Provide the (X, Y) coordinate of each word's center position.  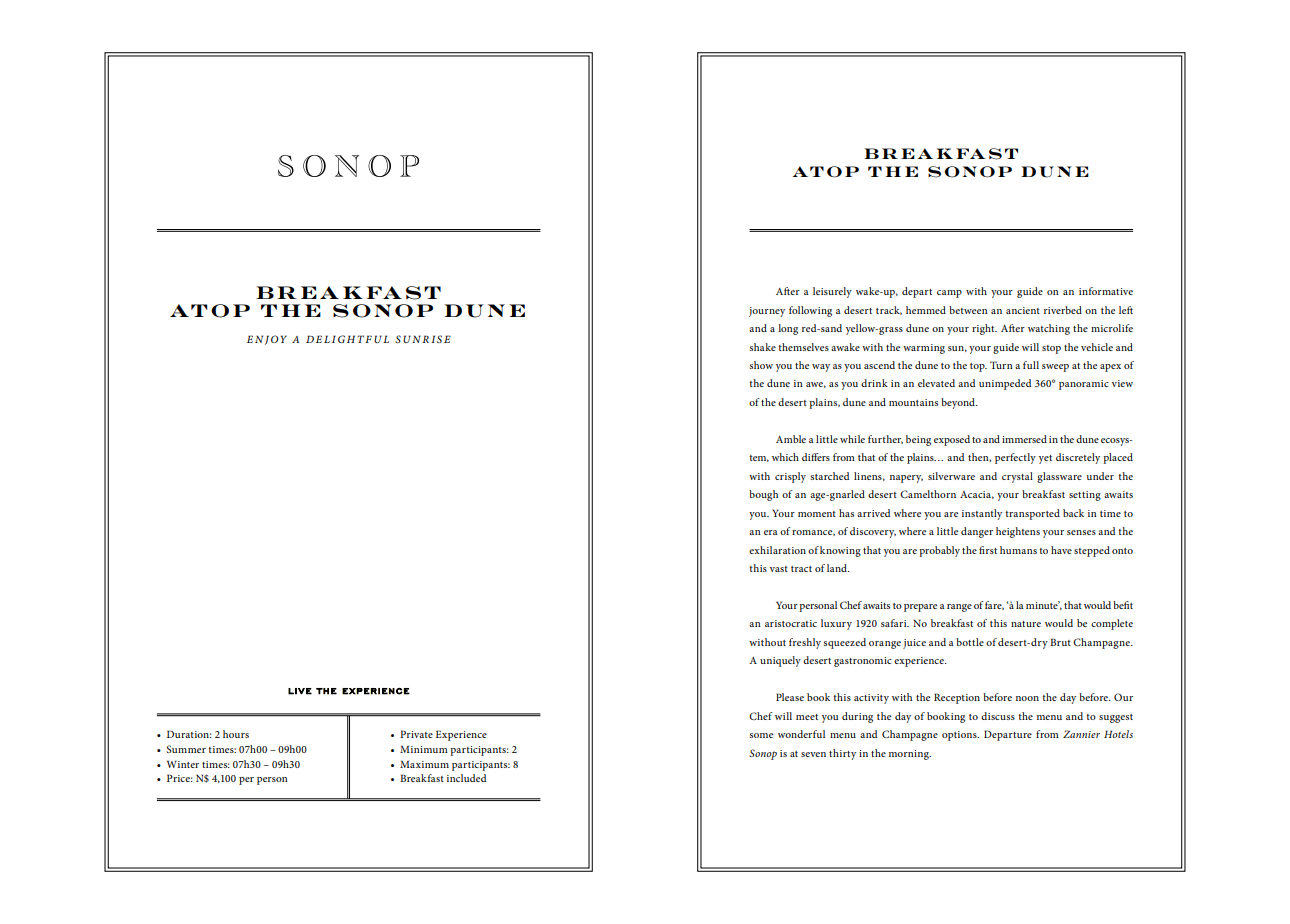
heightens (1018, 532)
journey (767, 312)
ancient (1023, 310)
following (810, 311)
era (771, 532)
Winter (183, 764)
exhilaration (777, 550)
